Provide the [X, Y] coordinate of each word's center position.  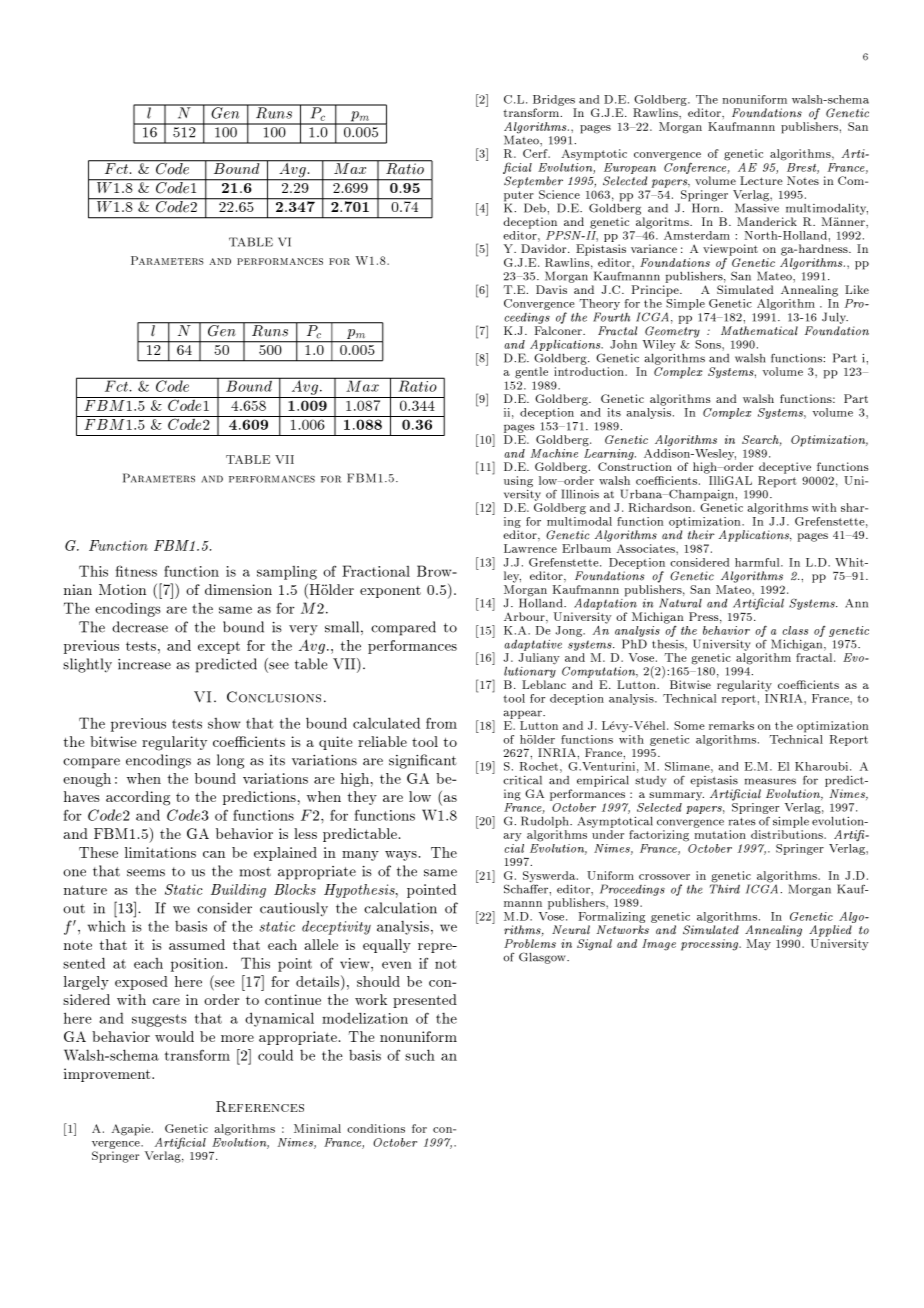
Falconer [559, 330]
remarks [731, 725]
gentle [531, 373]
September [533, 182]
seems [146, 873]
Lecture [761, 180]
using [518, 482]
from [441, 723]
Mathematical [759, 330]
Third [725, 888]
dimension [238, 589]
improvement [108, 1075]
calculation [400, 908]
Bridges [555, 102]
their [701, 535]
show [224, 723]
